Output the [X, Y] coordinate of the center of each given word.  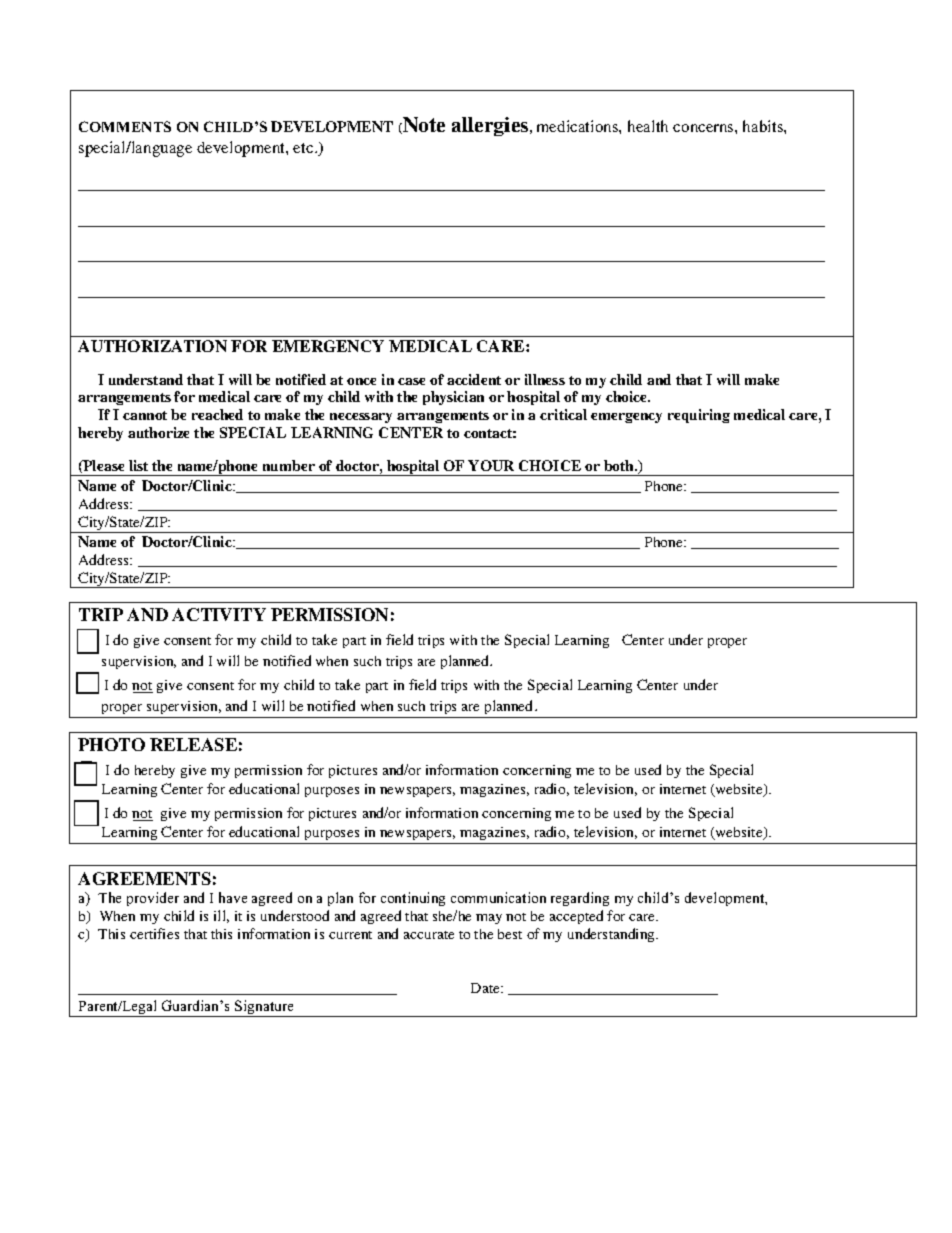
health [648, 126]
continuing [413, 899]
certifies [154, 933]
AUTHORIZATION [152, 346]
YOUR [491, 465]
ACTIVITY [219, 614]
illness [545, 379]
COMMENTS [125, 126]
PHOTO [111, 744]
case [411, 381]
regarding [580, 899]
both [620, 465]
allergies [491, 126]
